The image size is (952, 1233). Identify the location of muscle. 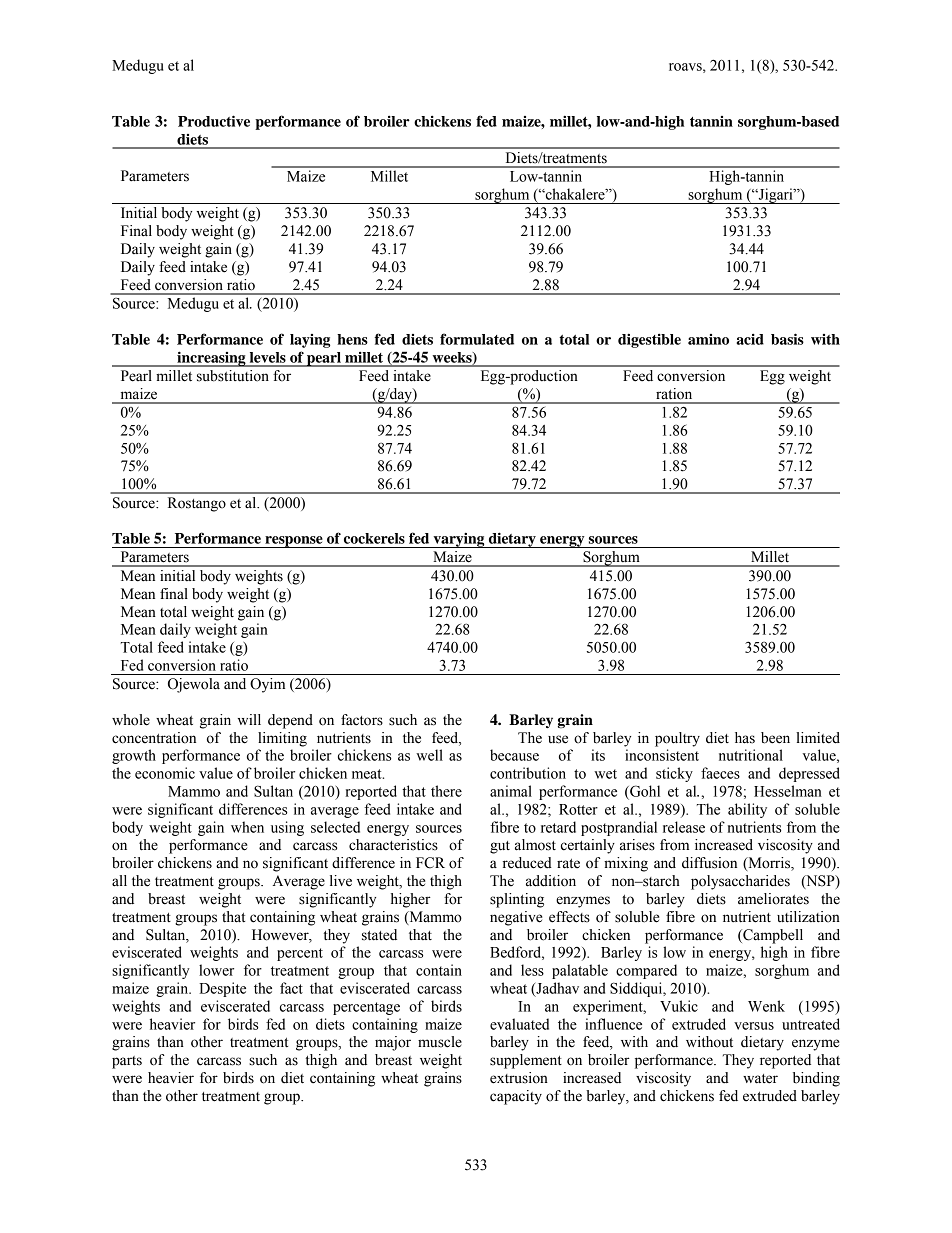
(440, 1042).
